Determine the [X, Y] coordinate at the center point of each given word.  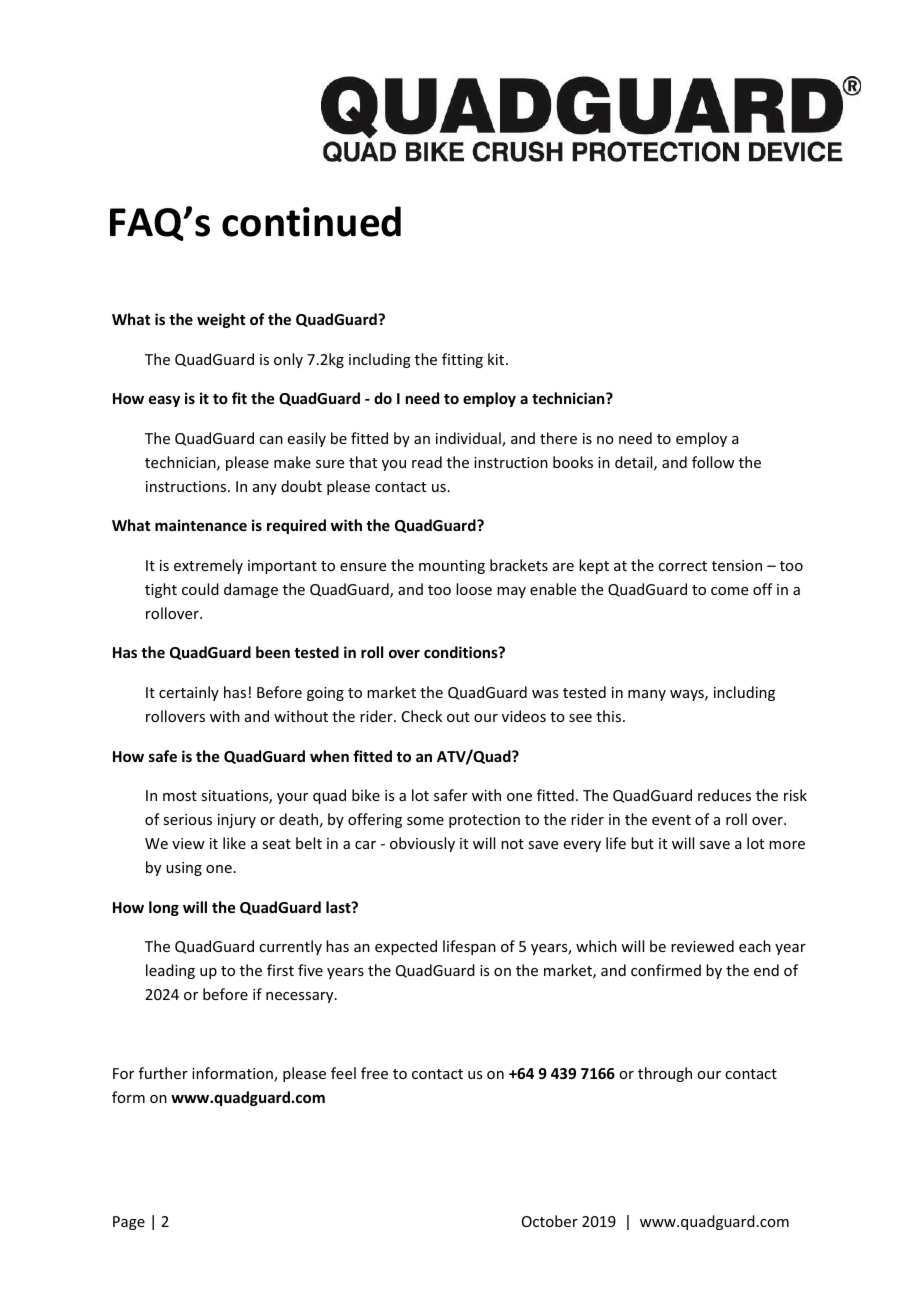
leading [170, 971]
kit [497, 359]
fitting [462, 360]
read [427, 462]
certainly [189, 693]
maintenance [201, 525]
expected [406, 947]
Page [129, 1223]
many [647, 695]
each [755, 946]
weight [221, 320]
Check [422, 716]
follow [713, 462]
